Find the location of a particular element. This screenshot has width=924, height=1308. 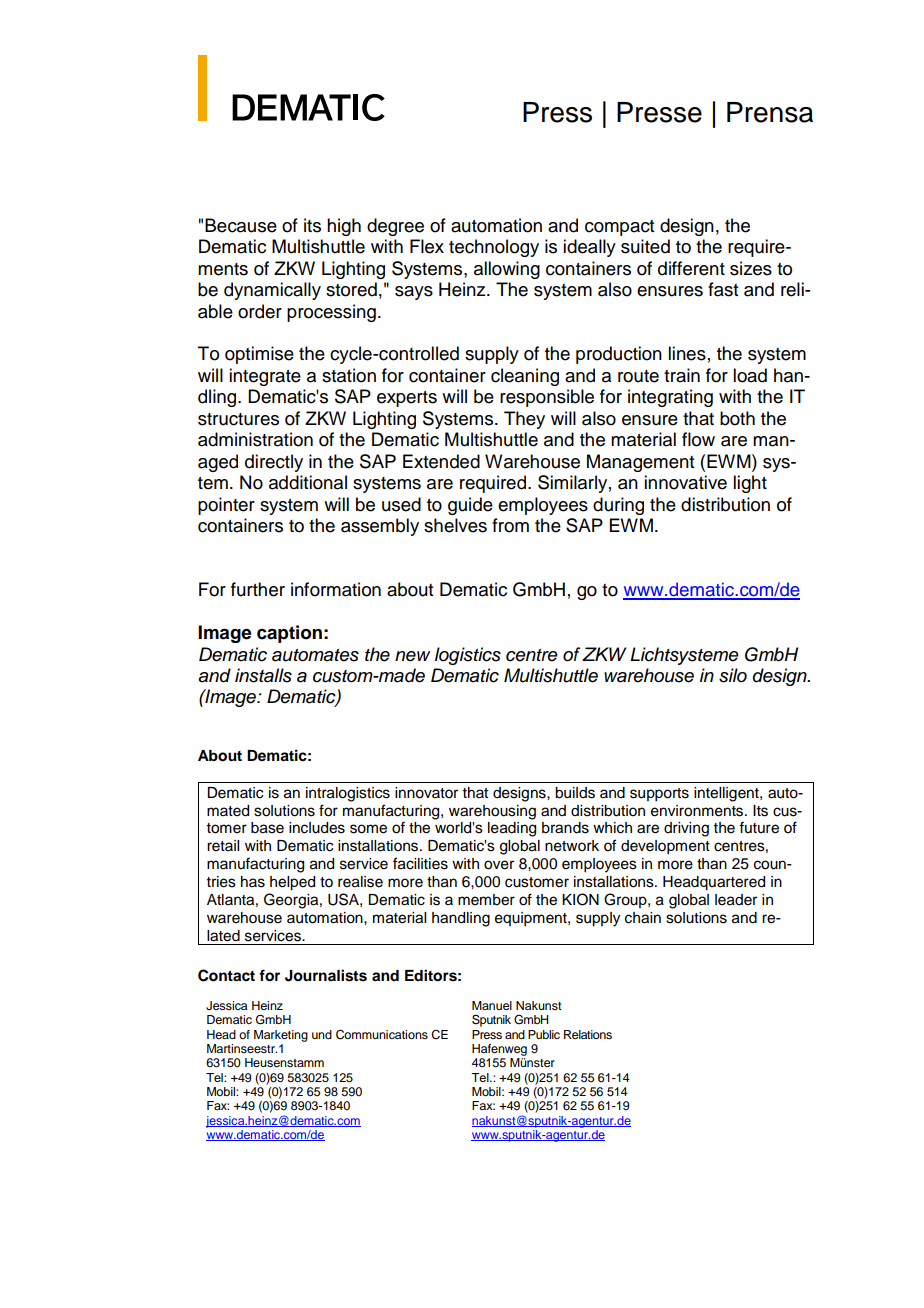

new is located at coordinates (412, 656).
